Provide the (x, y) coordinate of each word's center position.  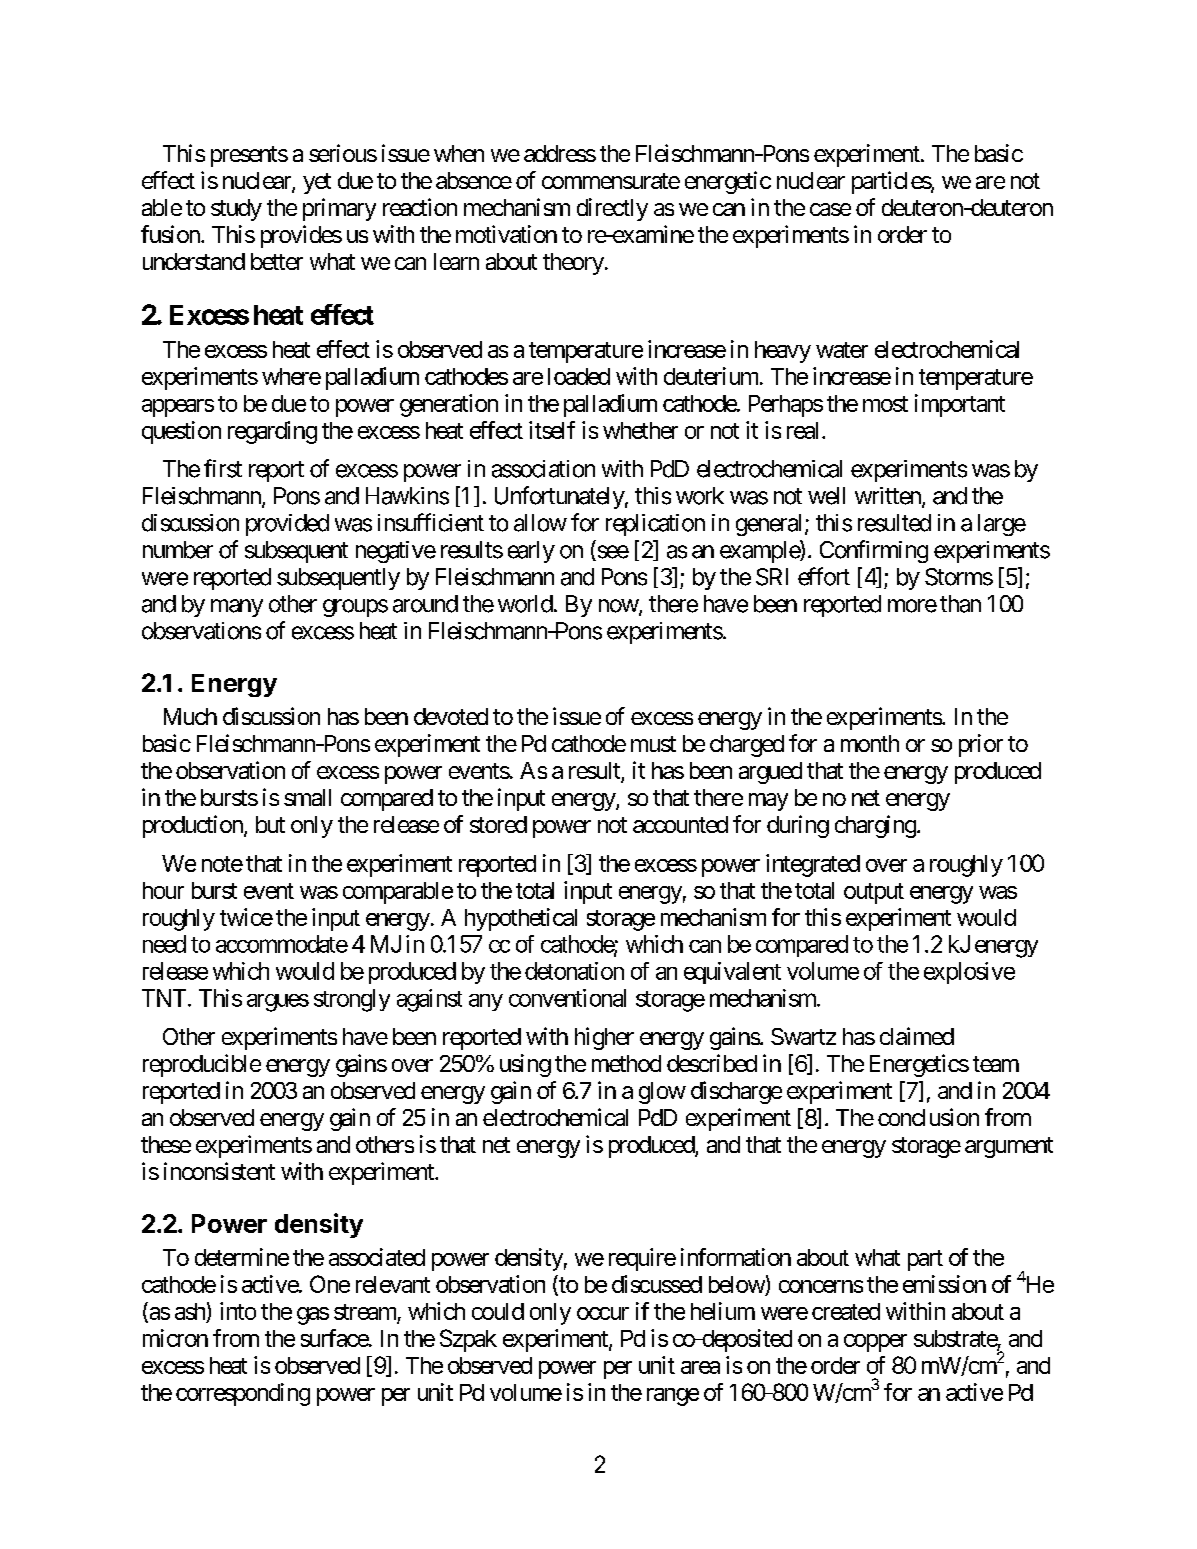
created (846, 1311)
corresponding (243, 1394)
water (842, 350)
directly (612, 209)
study (236, 210)
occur (603, 1313)
